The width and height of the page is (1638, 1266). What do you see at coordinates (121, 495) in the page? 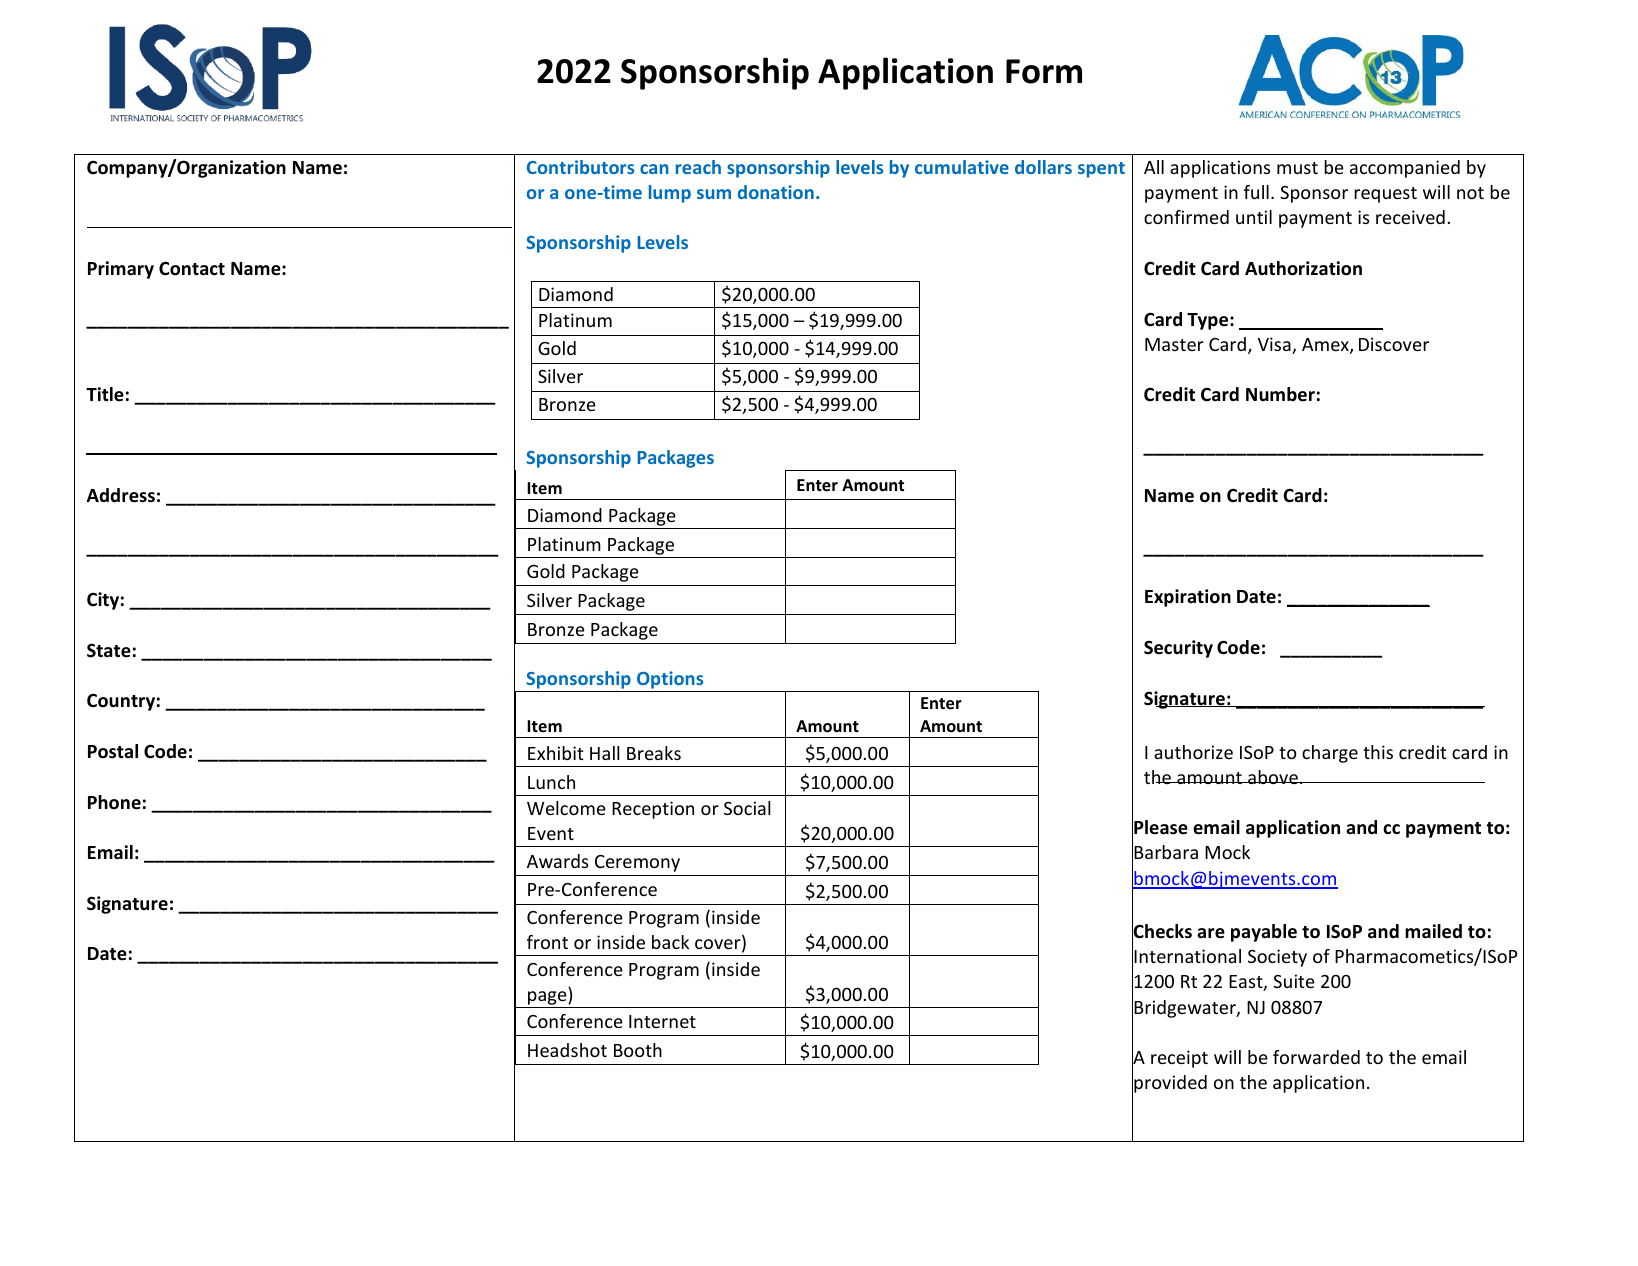
I see `Address` at bounding box center [121, 495].
